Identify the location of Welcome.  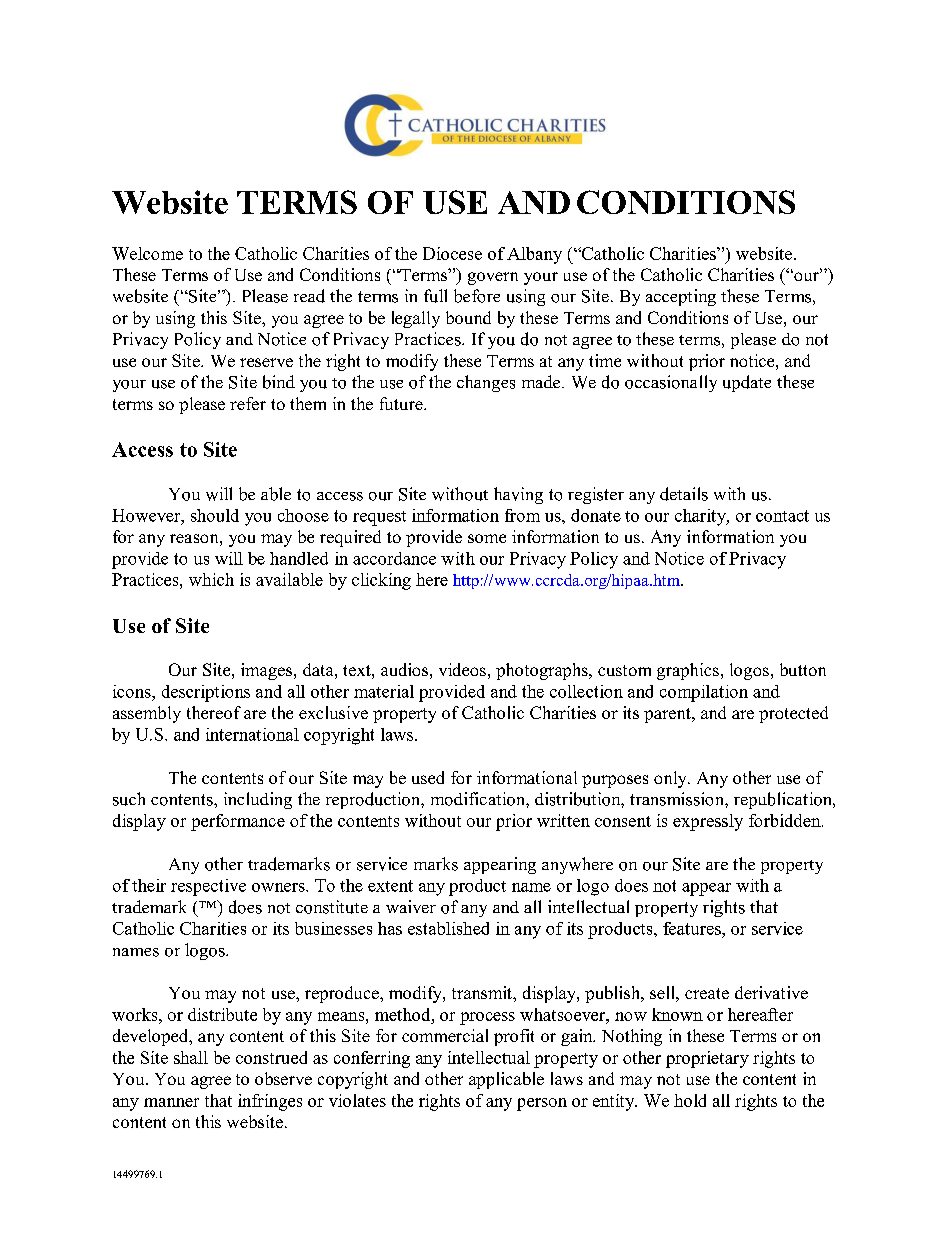
(147, 253).
